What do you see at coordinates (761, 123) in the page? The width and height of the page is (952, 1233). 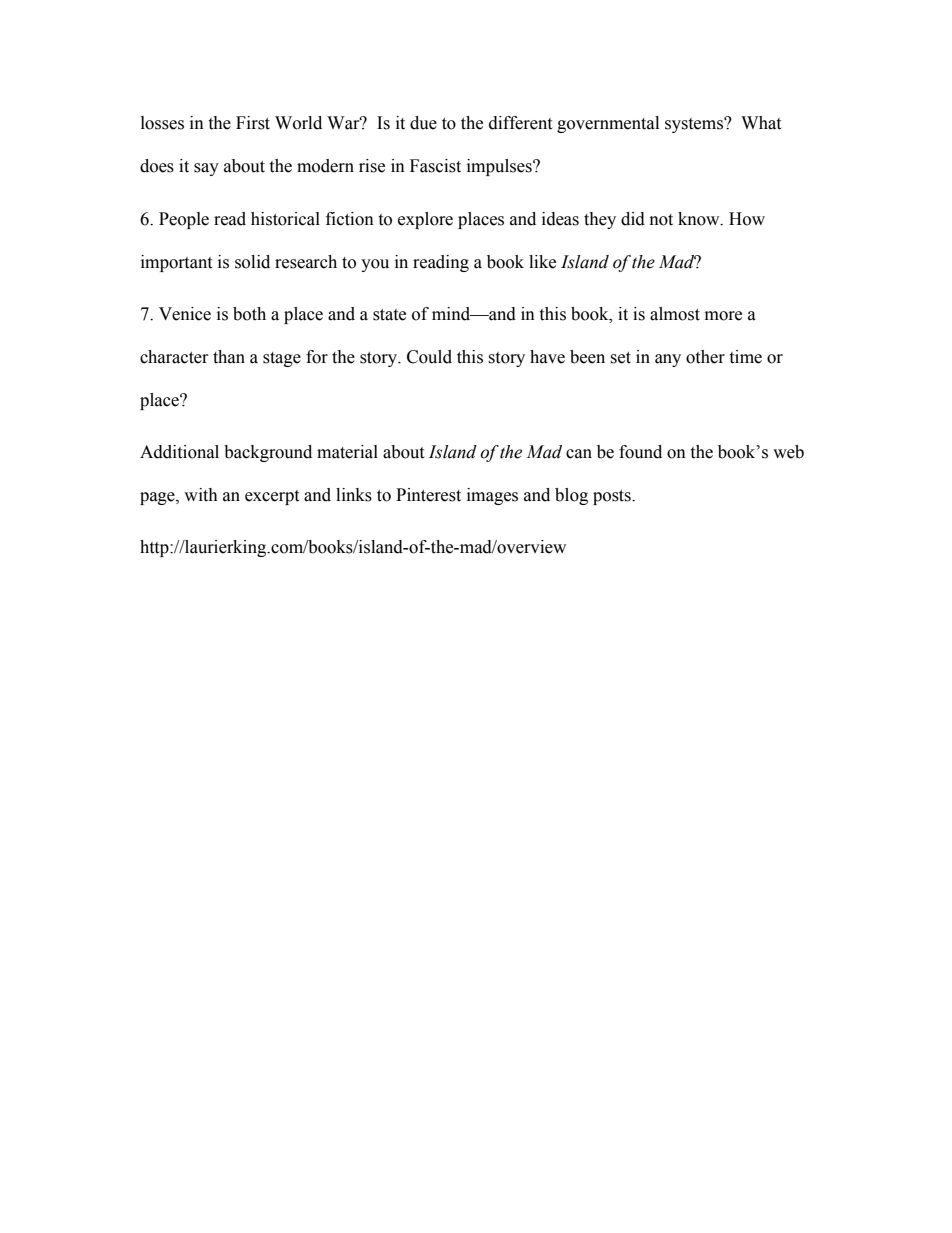 I see `What` at bounding box center [761, 123].
